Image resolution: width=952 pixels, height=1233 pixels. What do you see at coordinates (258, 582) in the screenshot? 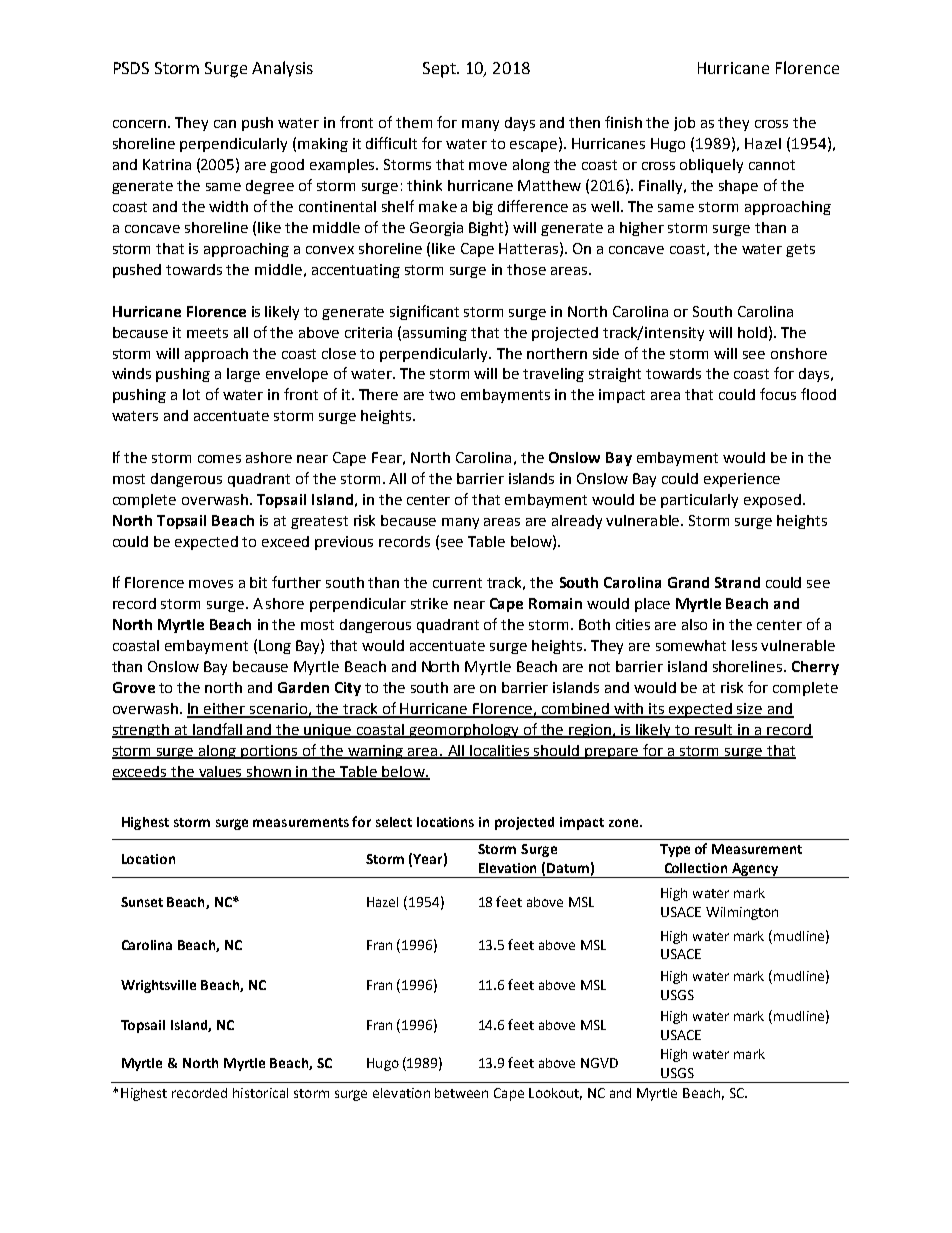
I see `bit` at bounding box center [258, 582].
